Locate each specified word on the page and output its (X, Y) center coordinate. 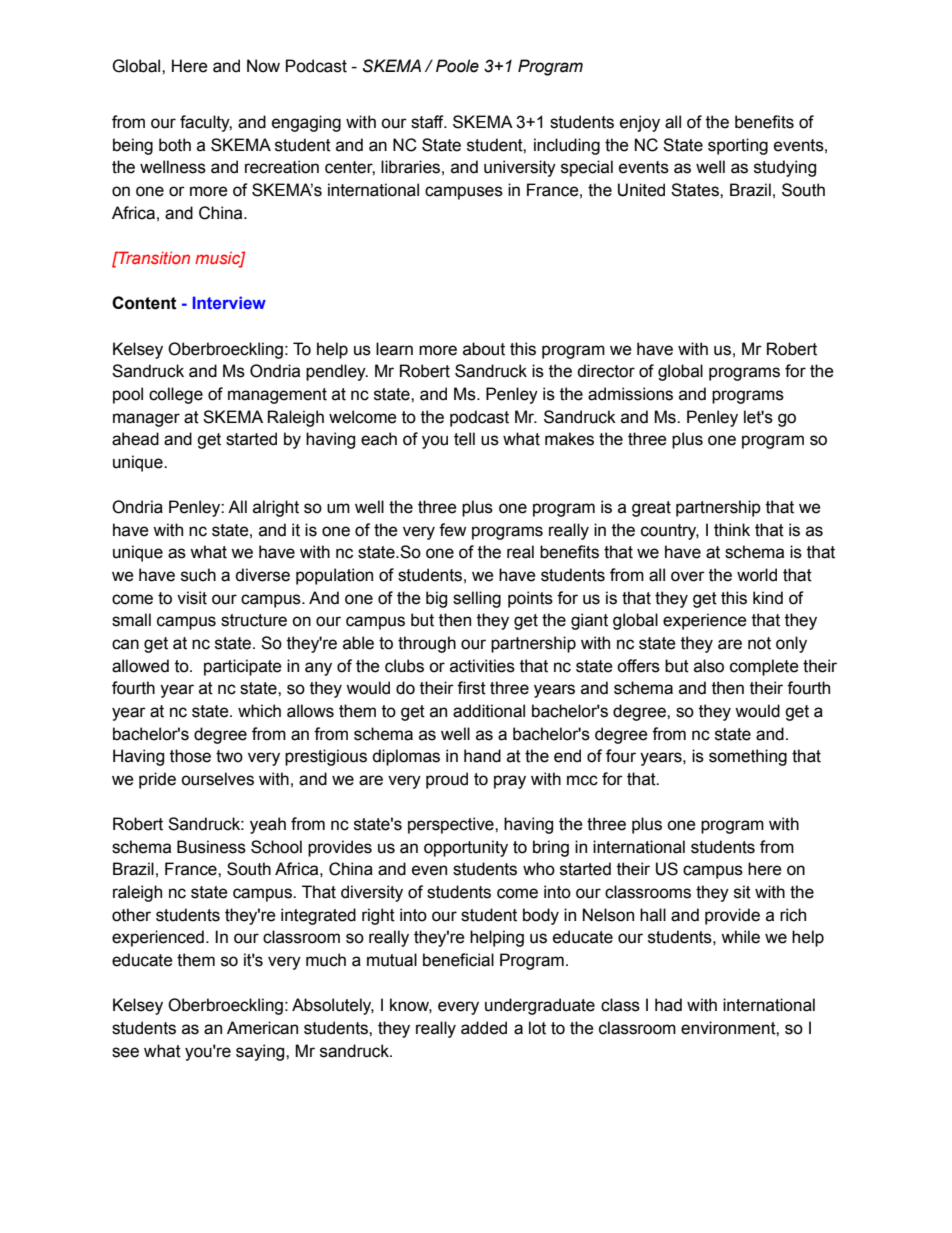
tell (464, 439)
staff (428, 122)
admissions (630, 394)
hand (482, 756)
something (748, 757)
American (262, 1028)
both (175, 145)
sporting (738, 146)
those (190, 756)
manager (146, 420)
